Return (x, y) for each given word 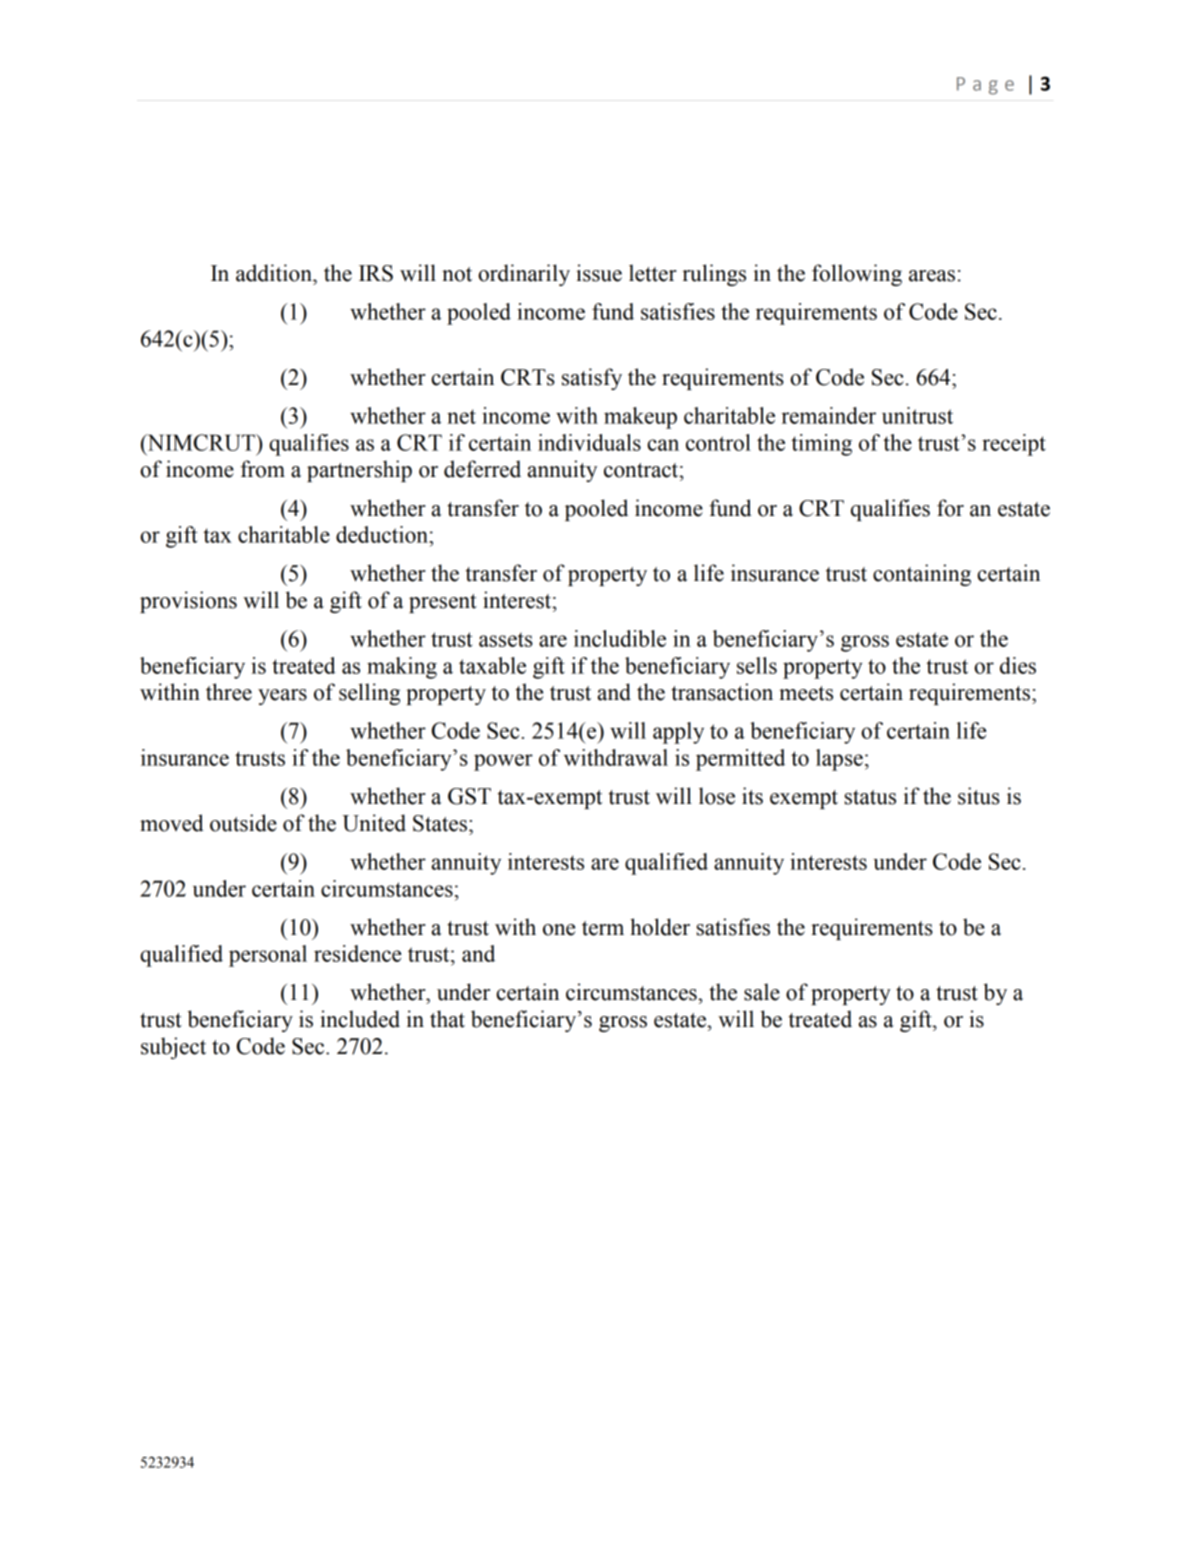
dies (1018, 665)
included (360, 1019)
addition (275, 273)
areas (932, 276)
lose (717, 796)
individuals (589, 442)
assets (506, 639)
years (282, 697)
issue (599, 273)
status (870, 797)
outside (243, 823)
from (263, 469)
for (950, 508)
